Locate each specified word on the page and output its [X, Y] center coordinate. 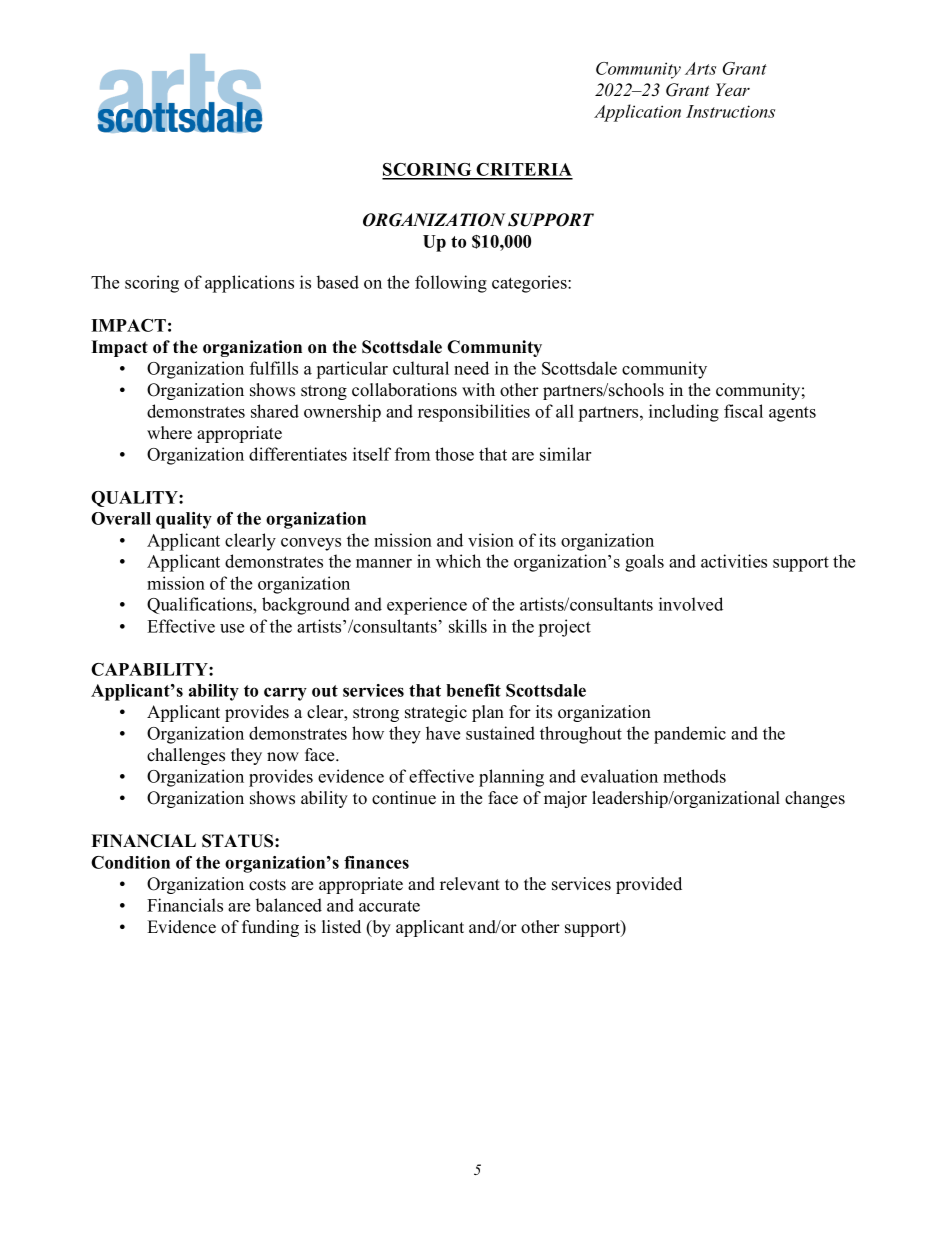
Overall [121, 518]
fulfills [274, 368]
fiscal [743, 411]
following [451, 284]
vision [491, 540]
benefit [473, 690]
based [338, 282]
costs [267, 885]
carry [285, 694]
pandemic [690, 735]
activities [734, 561]
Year [733, 90]
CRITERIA [523, 171]
